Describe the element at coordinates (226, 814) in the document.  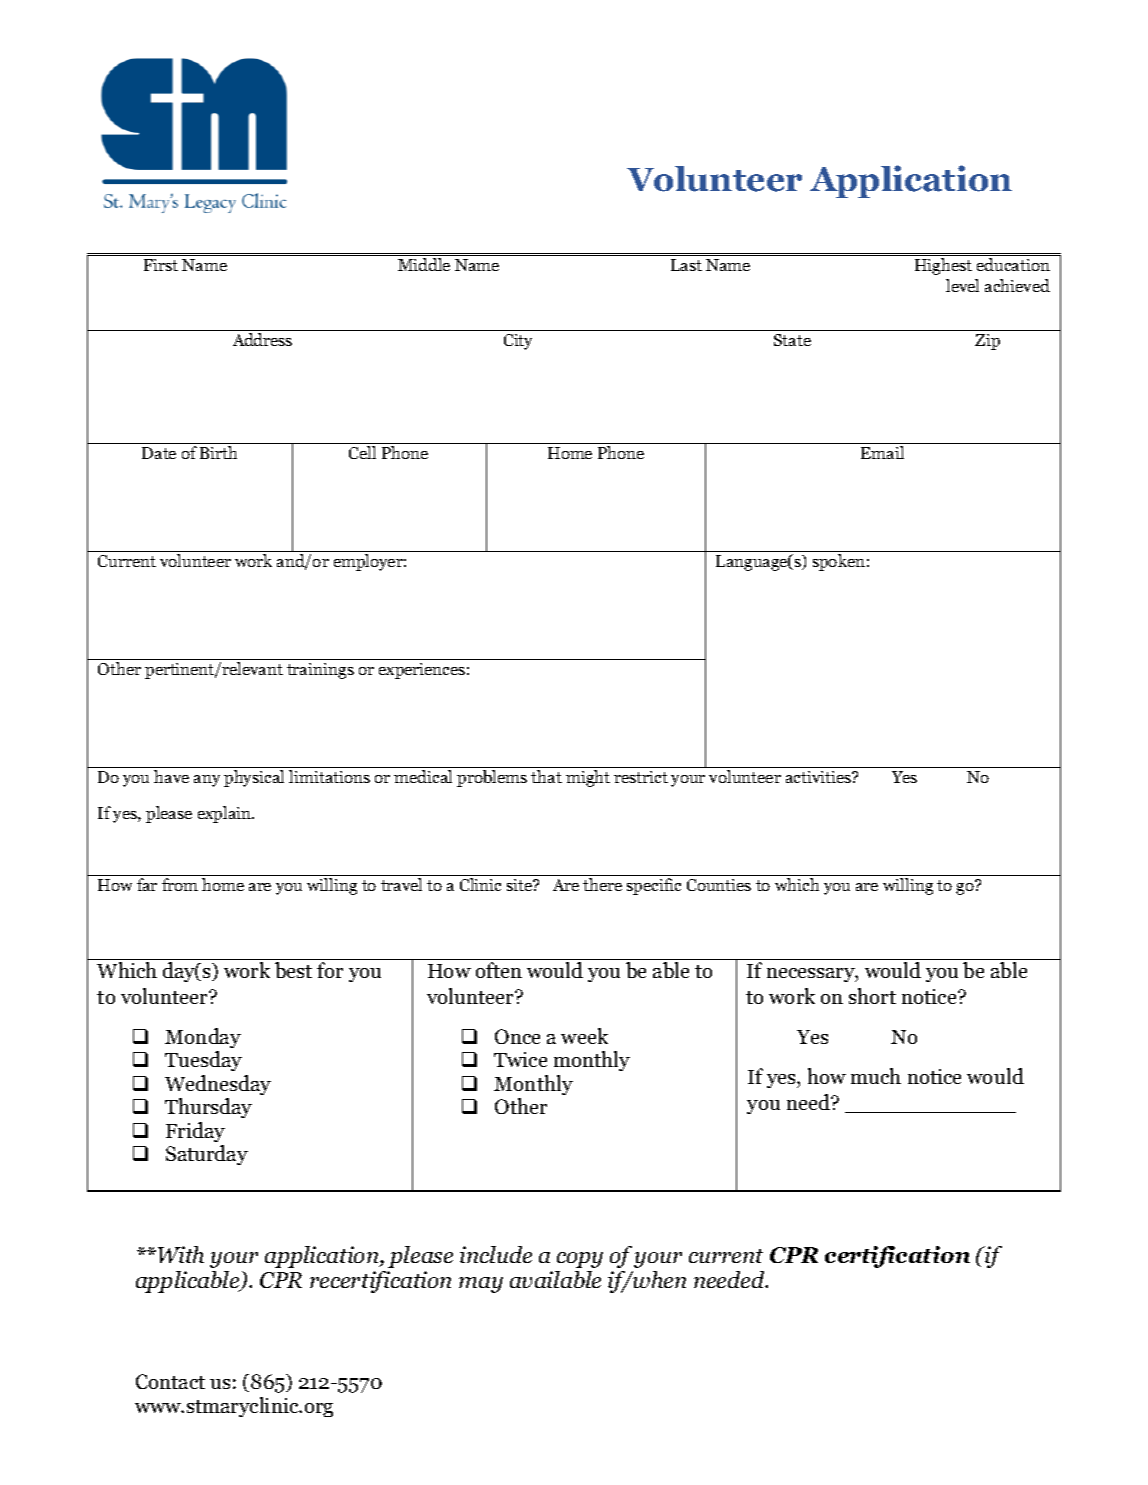
I see `explain` at that location.
